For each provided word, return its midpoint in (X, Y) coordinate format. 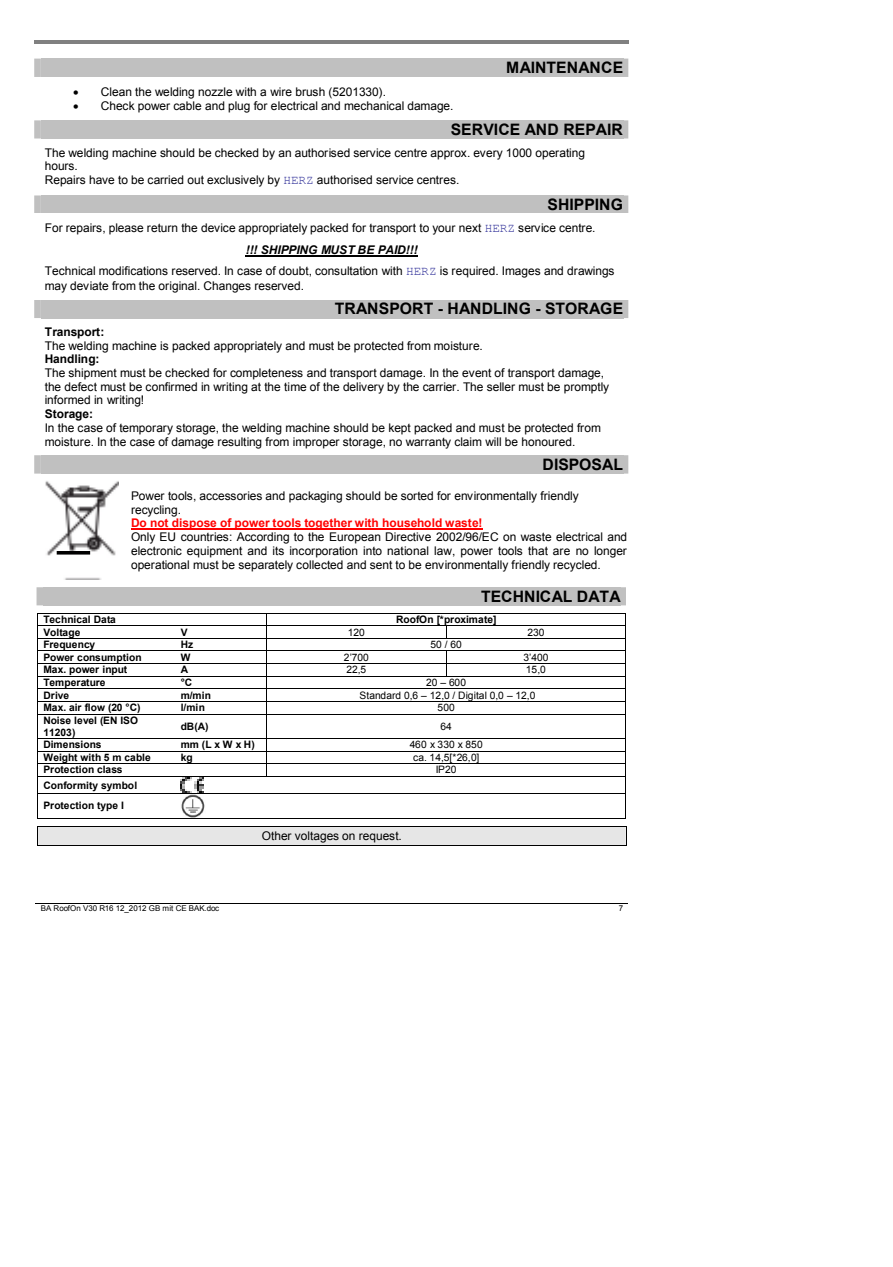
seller (501, 386)
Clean (116, 91)
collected (319, 564)
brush (310, 91)
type (107, 807)
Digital (473, 696)
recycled (576, 566)
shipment (92, 374)
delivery (363, 388)
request (380, 837)
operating (560, 154)
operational (160, 566)
